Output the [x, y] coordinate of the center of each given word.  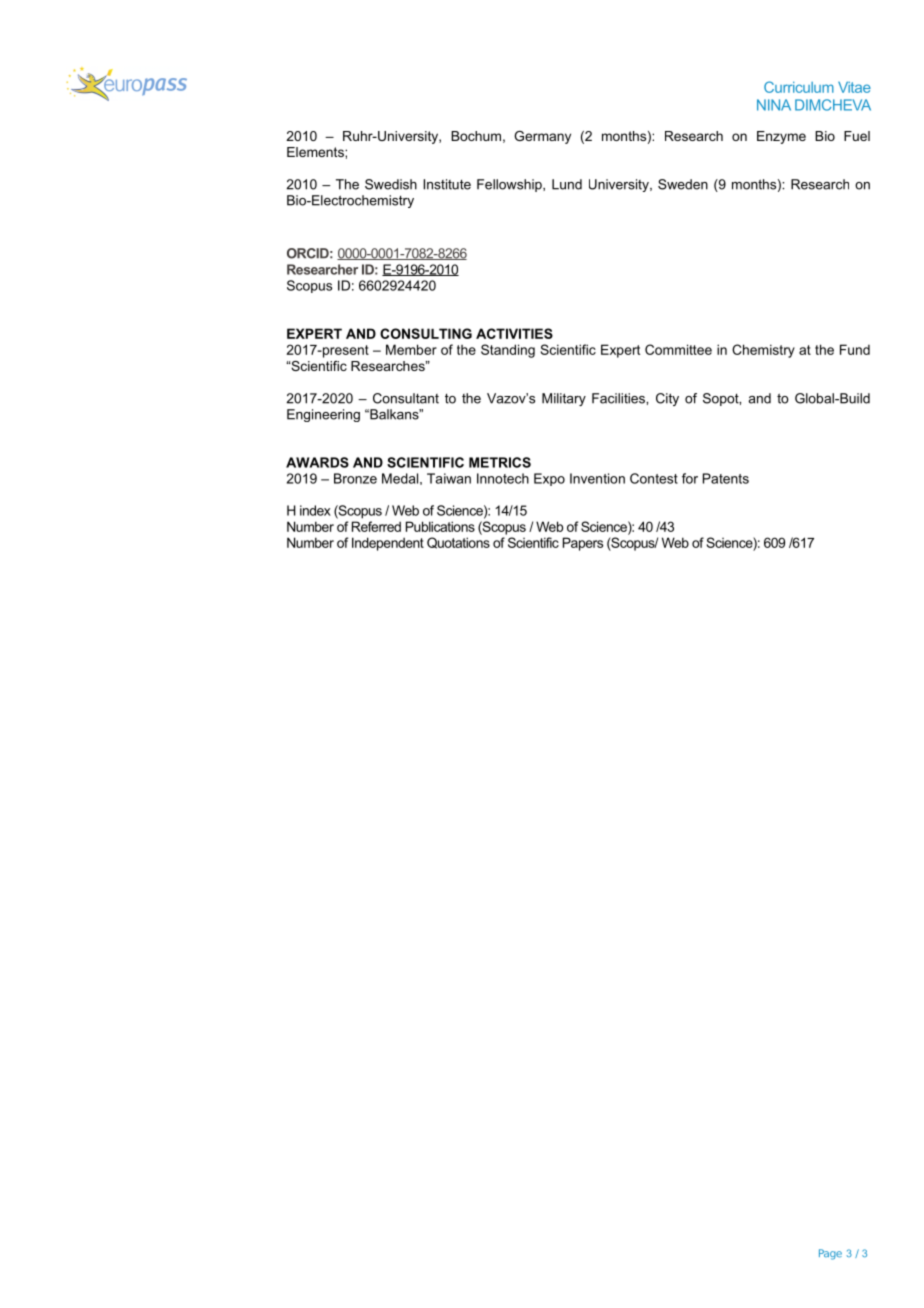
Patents [726, 478]
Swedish [391, 184]
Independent [388, 544]
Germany [542, 137]
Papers [583, 544]
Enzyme [781, 137]
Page [830, 1254]
